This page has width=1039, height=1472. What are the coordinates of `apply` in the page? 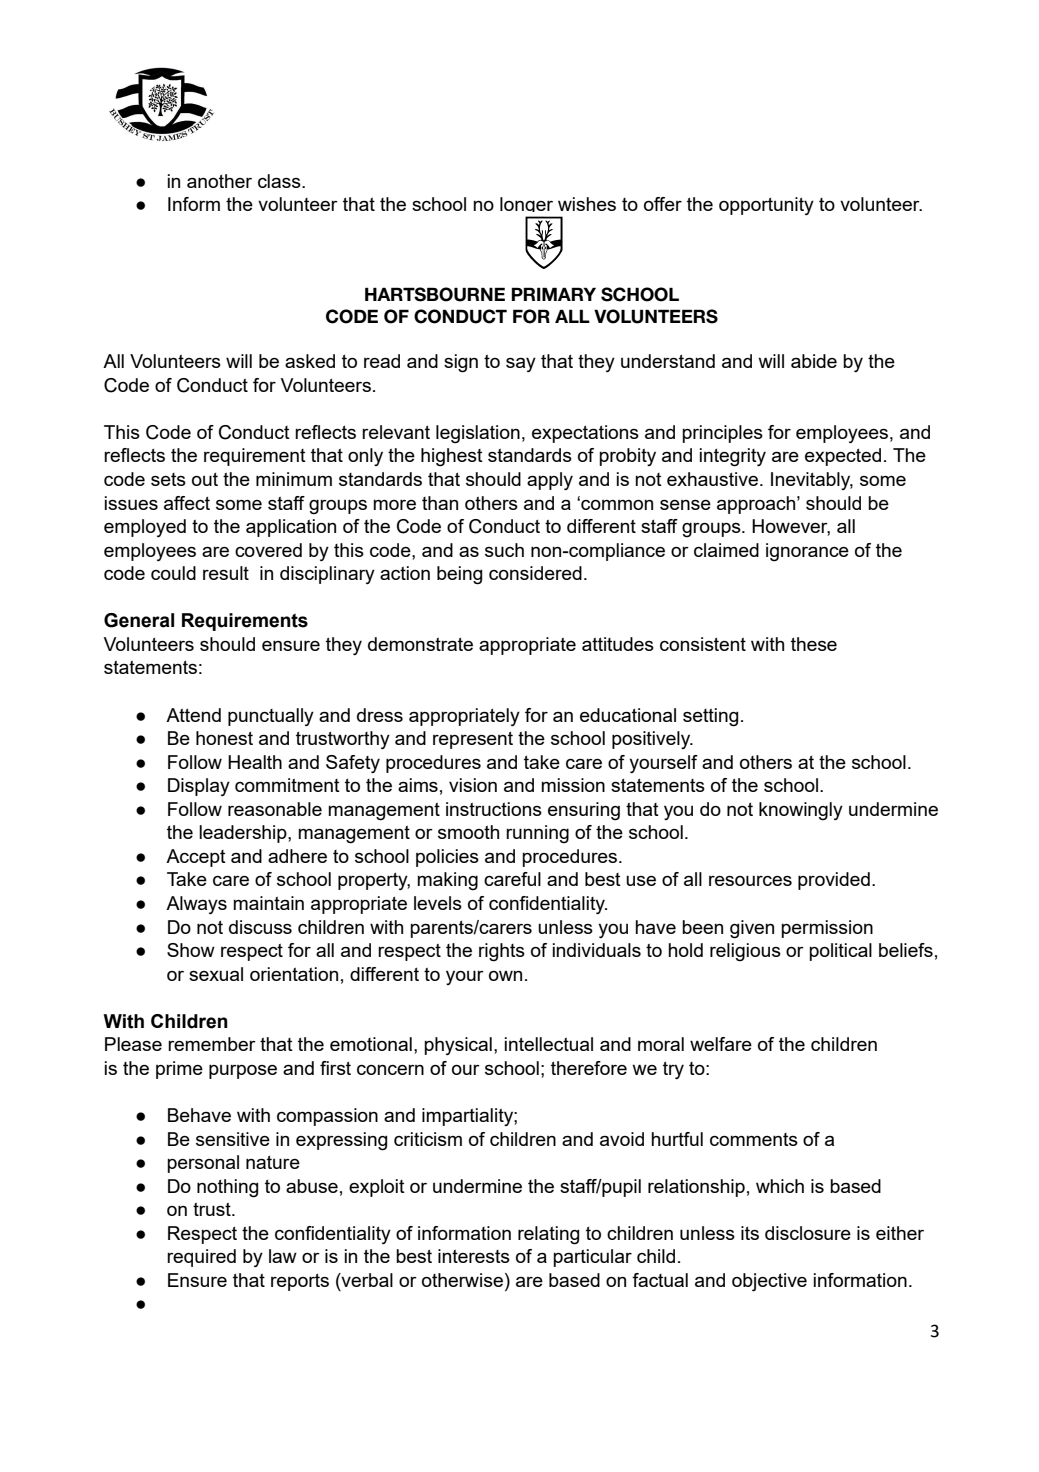 It's located at (550, 481).
